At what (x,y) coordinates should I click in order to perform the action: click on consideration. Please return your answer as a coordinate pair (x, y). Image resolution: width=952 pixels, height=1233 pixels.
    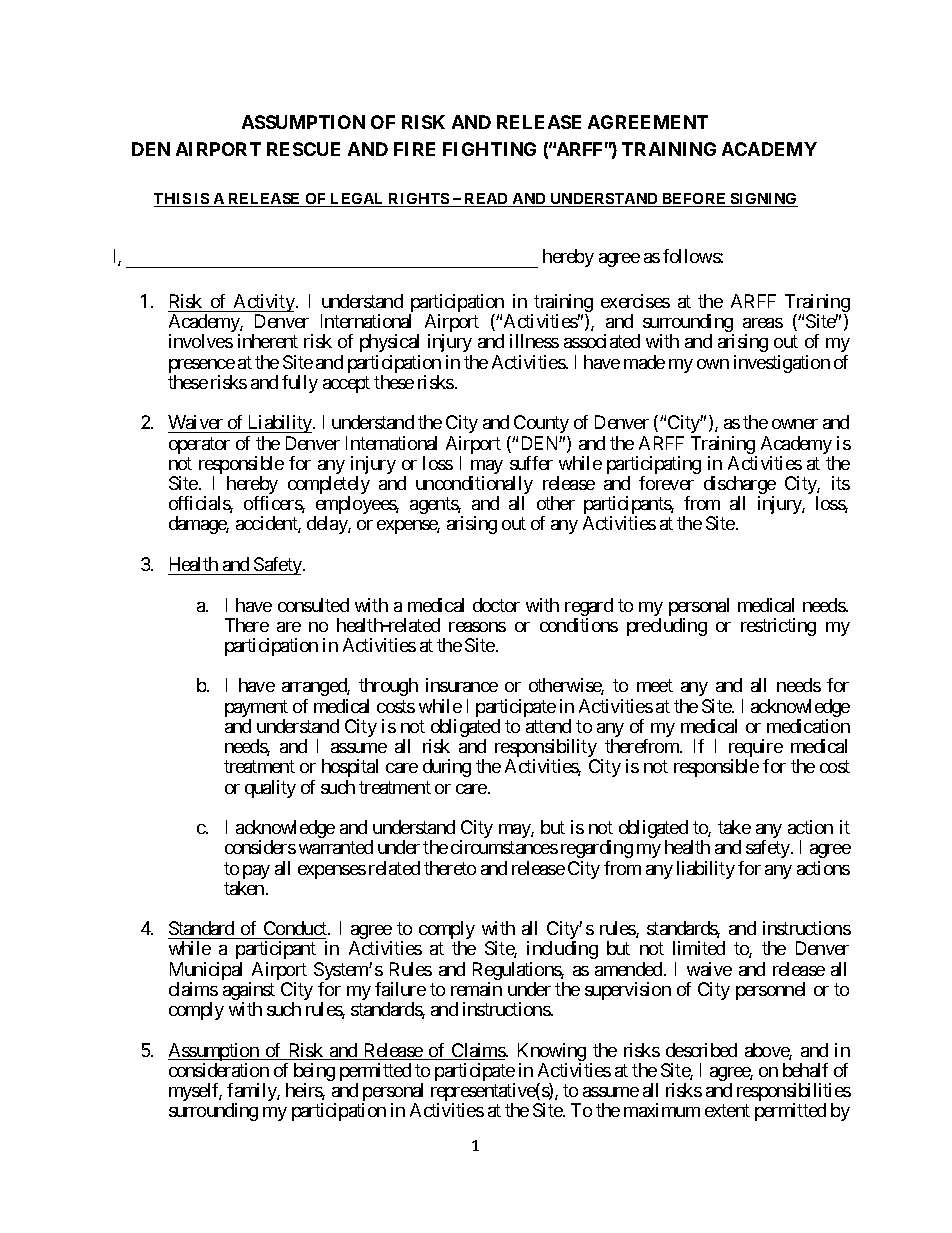
    Looking at the image, I should click on (219, 1070).
